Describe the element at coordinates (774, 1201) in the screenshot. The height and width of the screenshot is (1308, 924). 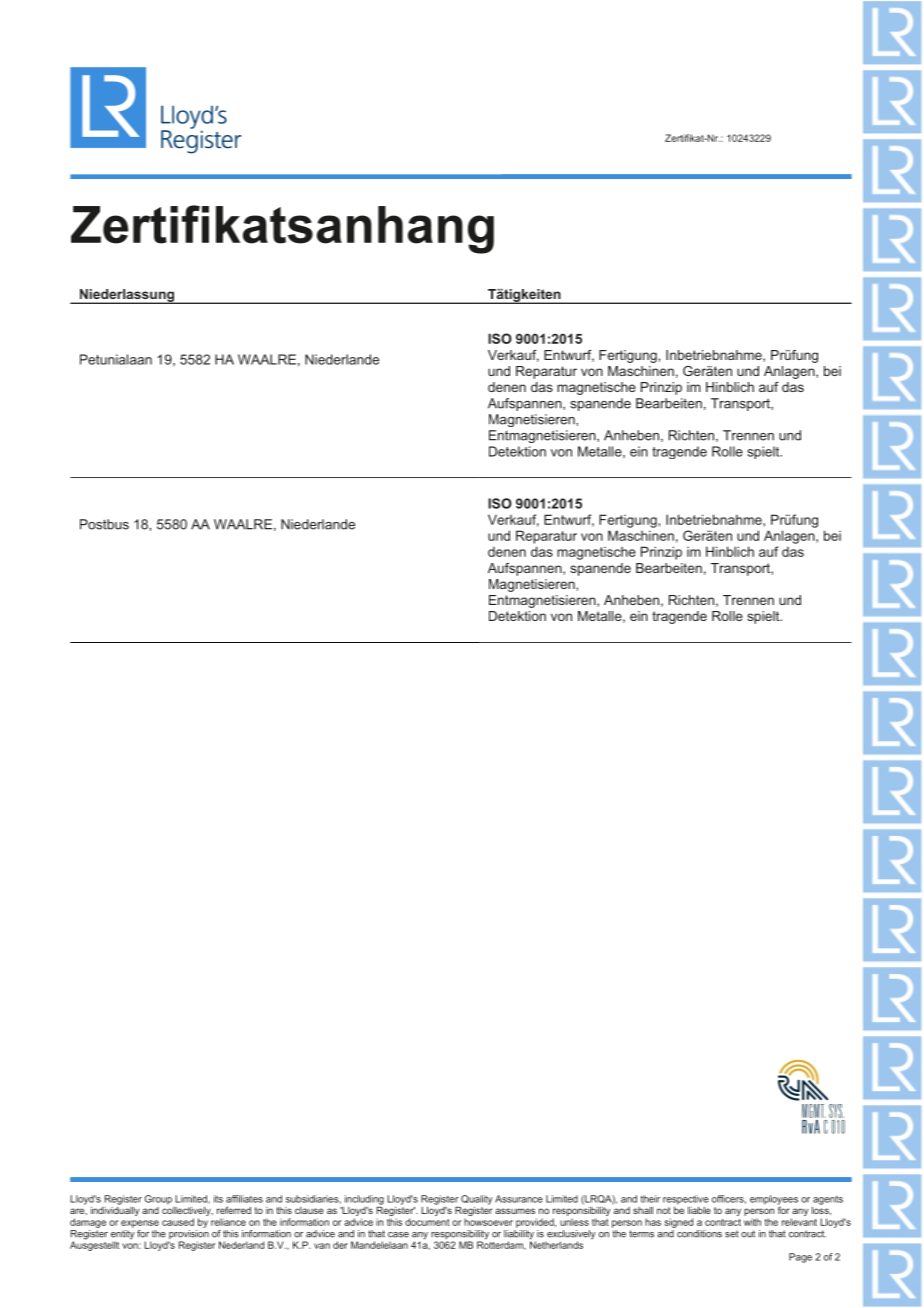
I see `employees` at that location.
